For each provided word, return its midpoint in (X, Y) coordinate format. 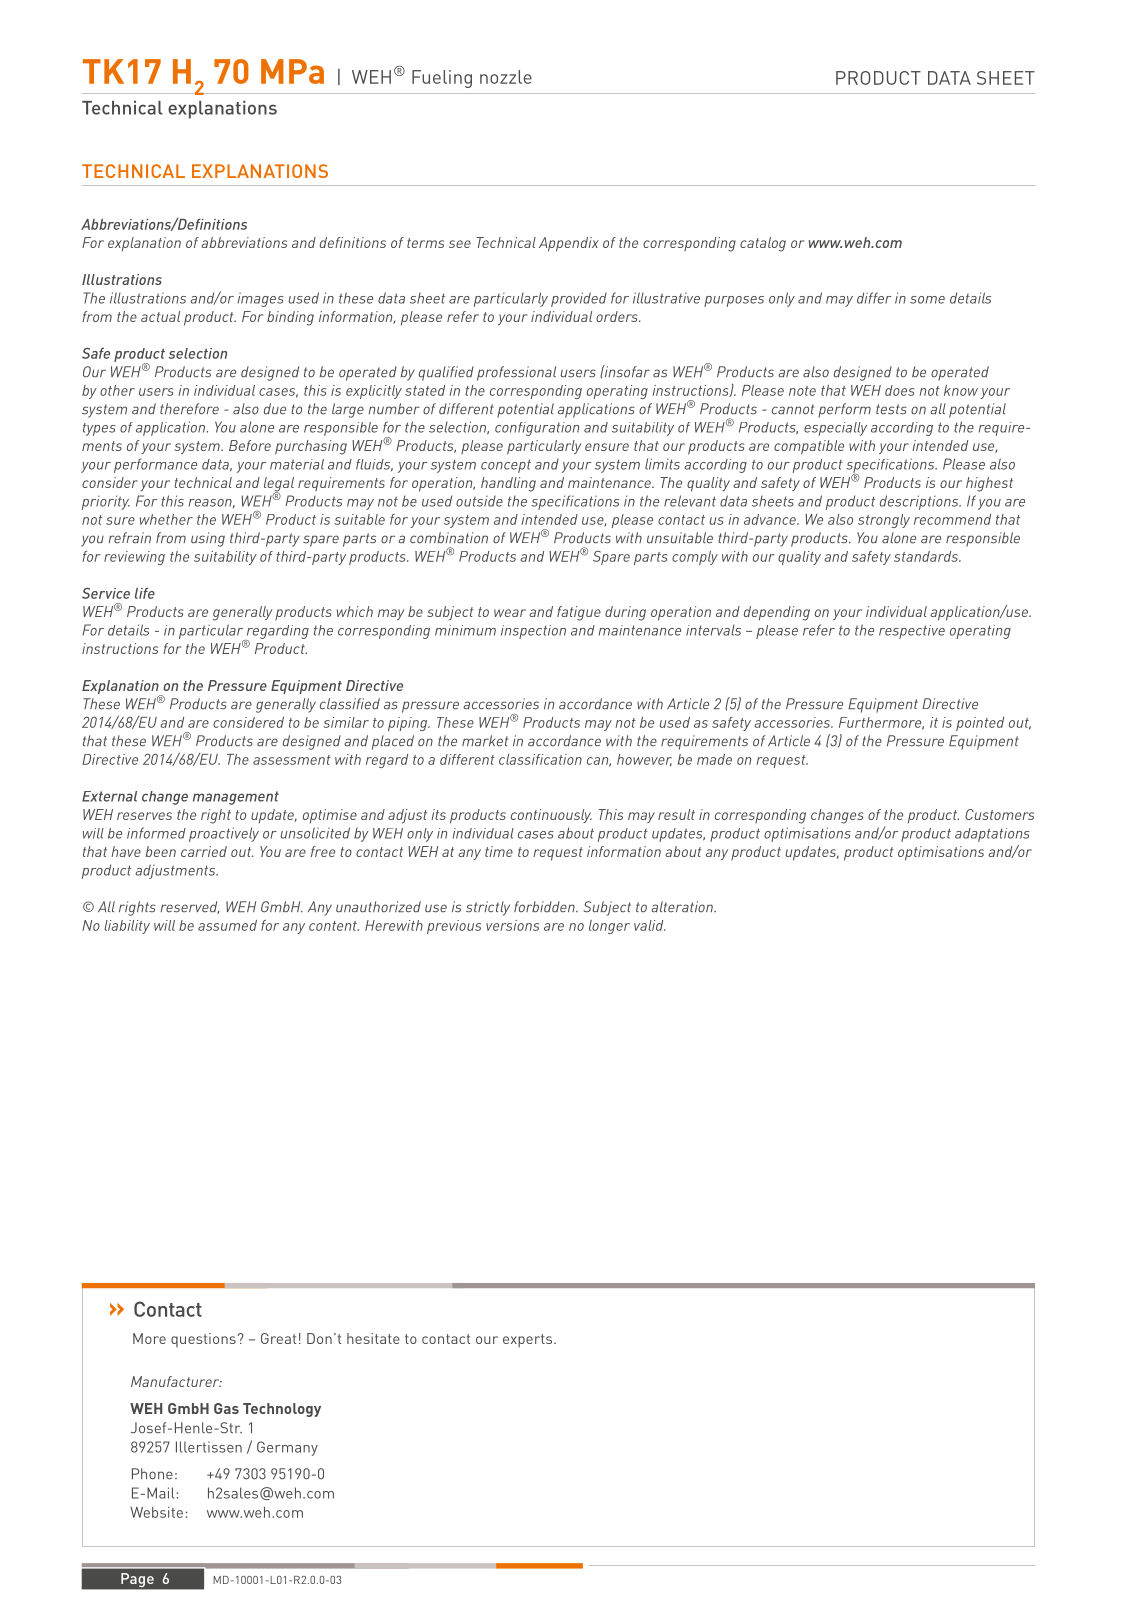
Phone (152, 1474)
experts (529, 1341)
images (261, 299)
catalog (763, 244)
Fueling (442, 79)
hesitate (373, 1338)
